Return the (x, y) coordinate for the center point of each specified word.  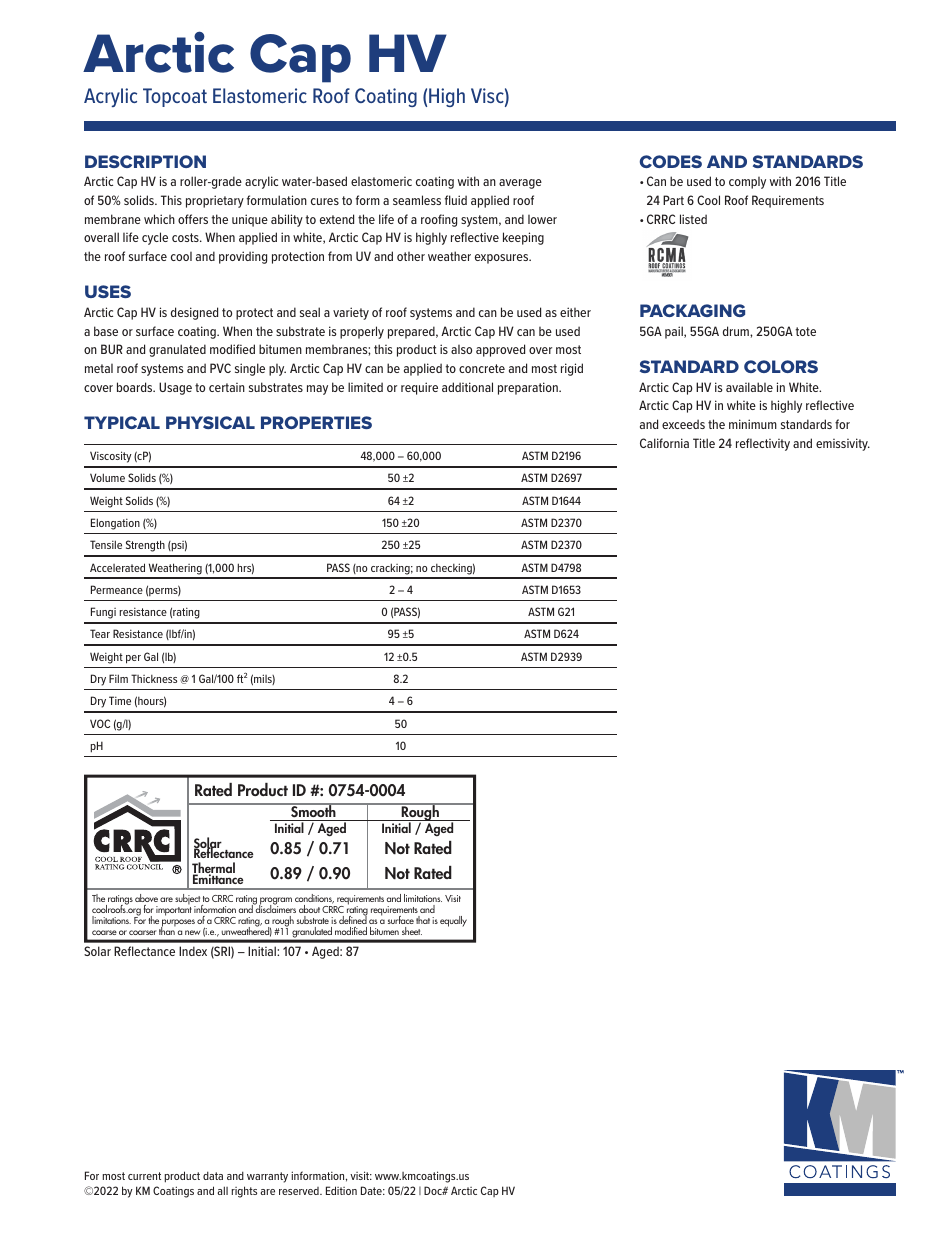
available (749, 387)
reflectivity (763, 444)
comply (747, 183)
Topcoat (175, 97)
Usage (175, 388)
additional (467, 387)
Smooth (313, 810)
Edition (341, 1190)
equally (453, 921)
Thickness (154, 678)
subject (188, 900)
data (213, 1175)
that (423, 920)
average (520, 184)
